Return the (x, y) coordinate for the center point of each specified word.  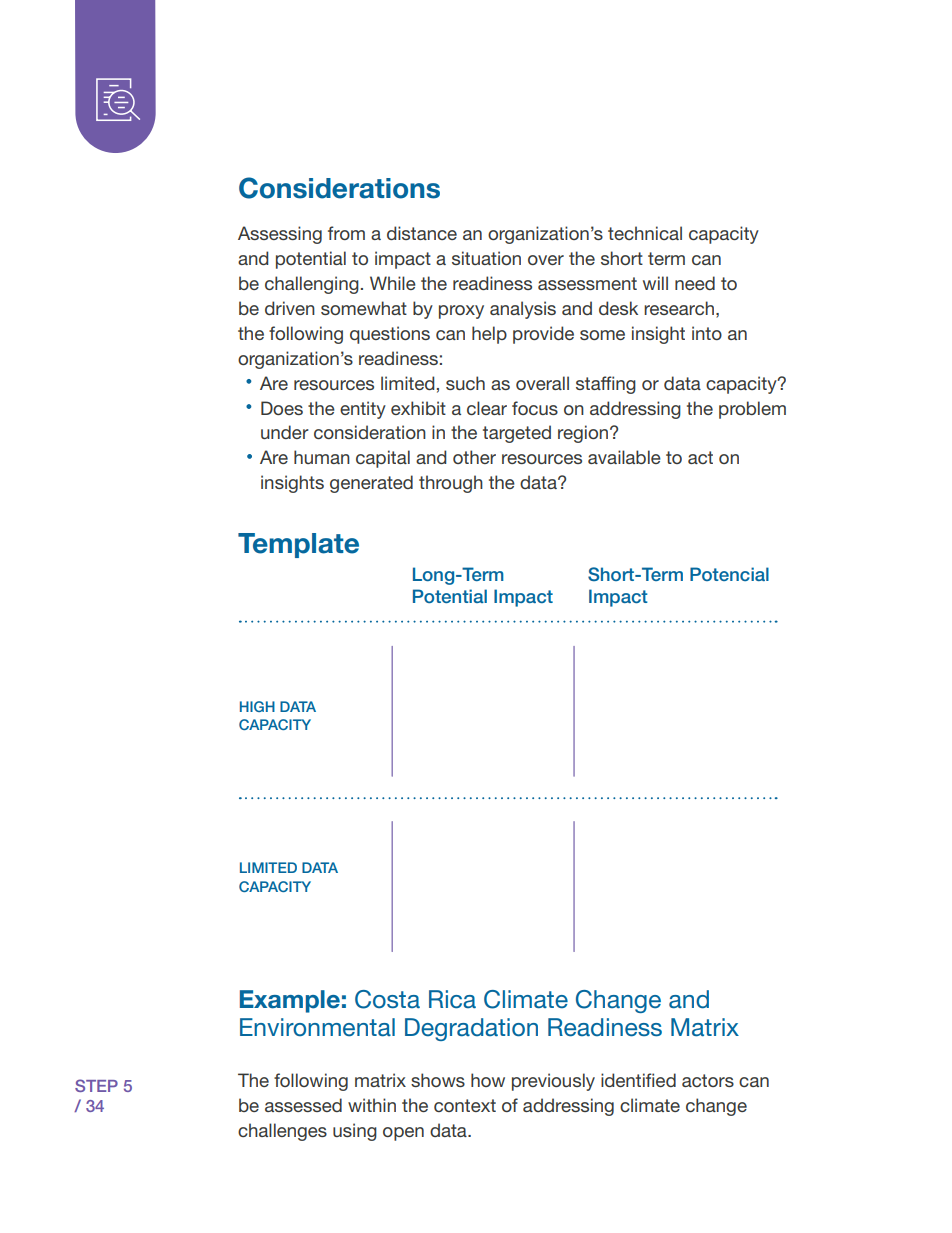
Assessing (280, 235)
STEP (96, 1085)
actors (708, 1080)
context (465, 1105)
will (655, 283)
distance (422, 233)
